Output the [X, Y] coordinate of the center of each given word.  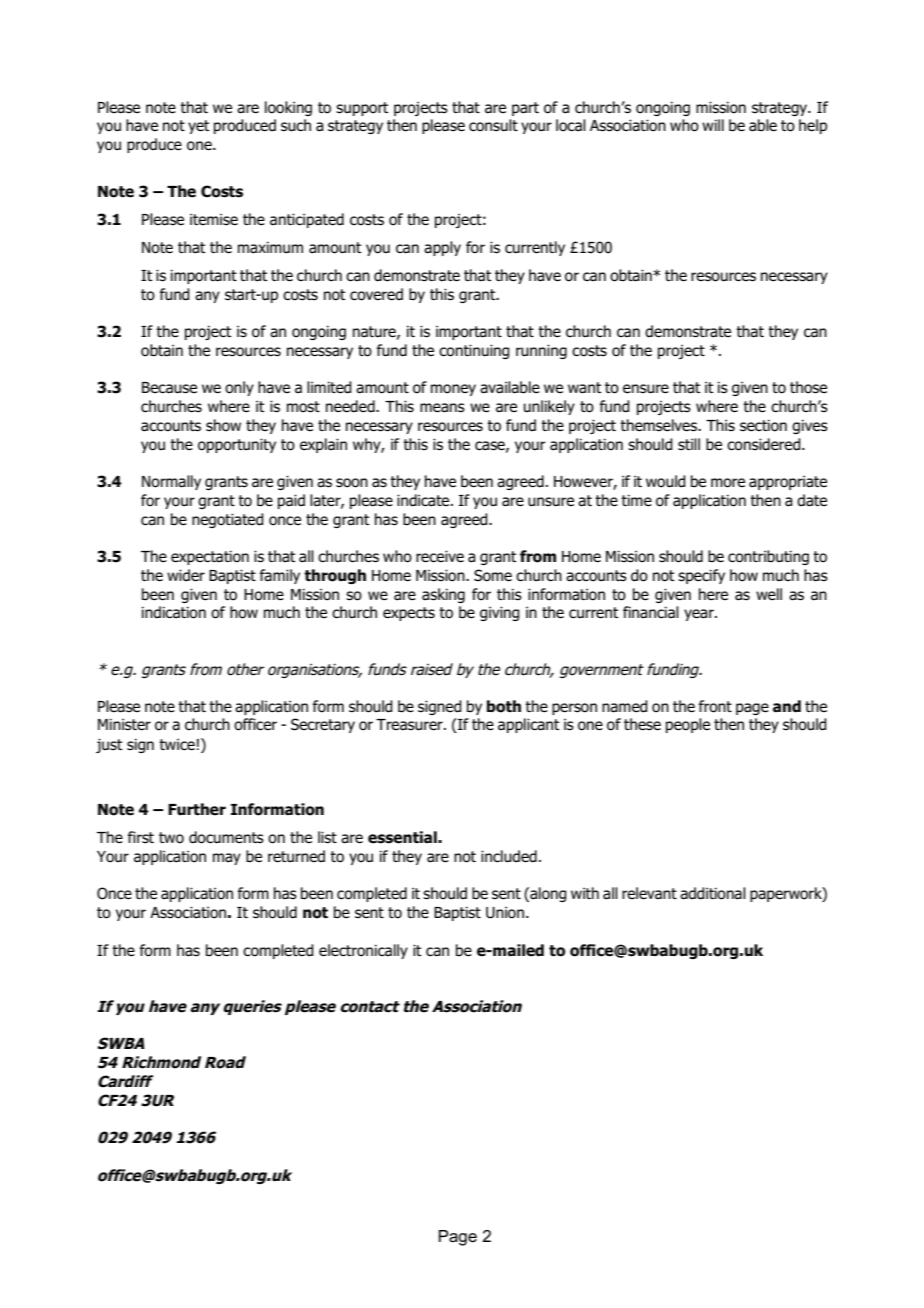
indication [174, 612]
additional [713, 893]
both [504, 706]
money [453, 390]
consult [493, 125]
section [763, 425]
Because [169, 388]
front [715, 706]
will [713, 125]
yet [199, 127]
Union [505, 913]
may [227, 859]
